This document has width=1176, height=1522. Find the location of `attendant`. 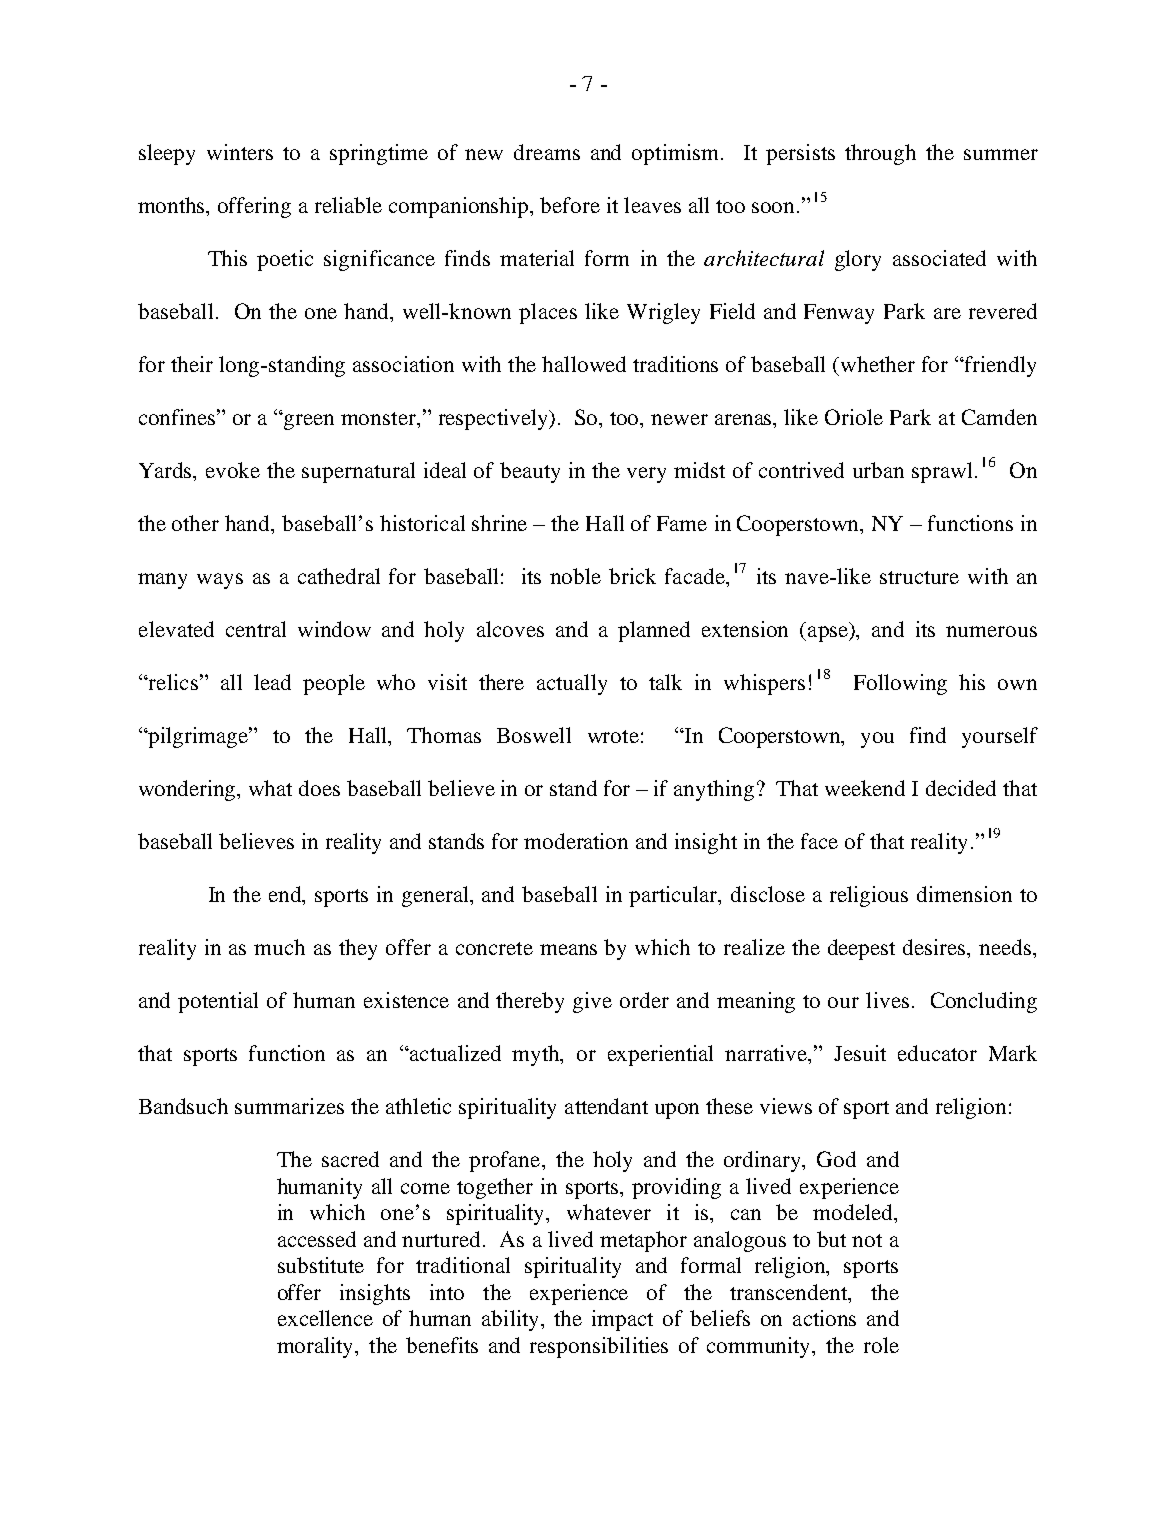

attendant is located at coordinates (606, 1106).
